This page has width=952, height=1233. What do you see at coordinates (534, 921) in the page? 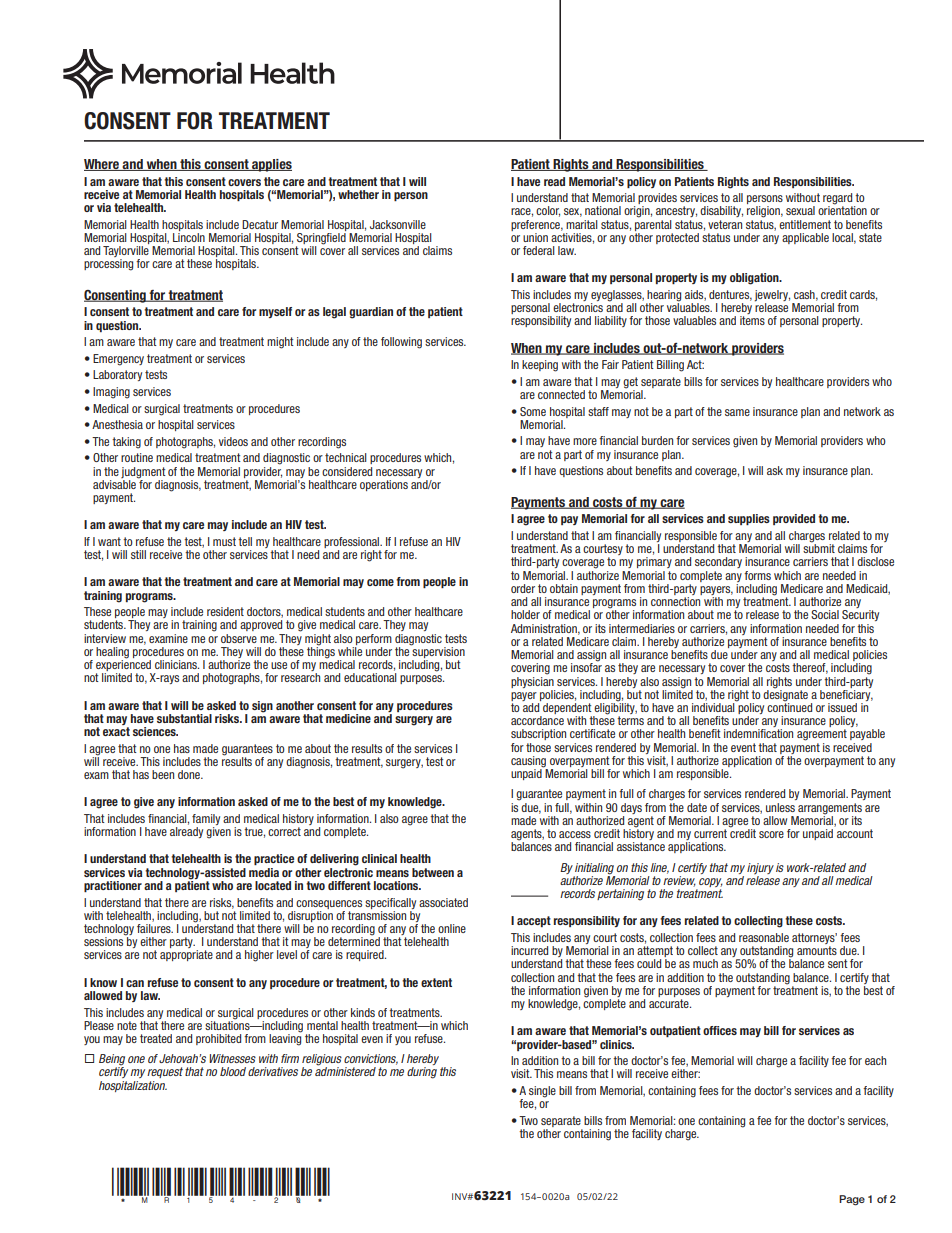
I see `accept` at bounding box center [534, 921].
